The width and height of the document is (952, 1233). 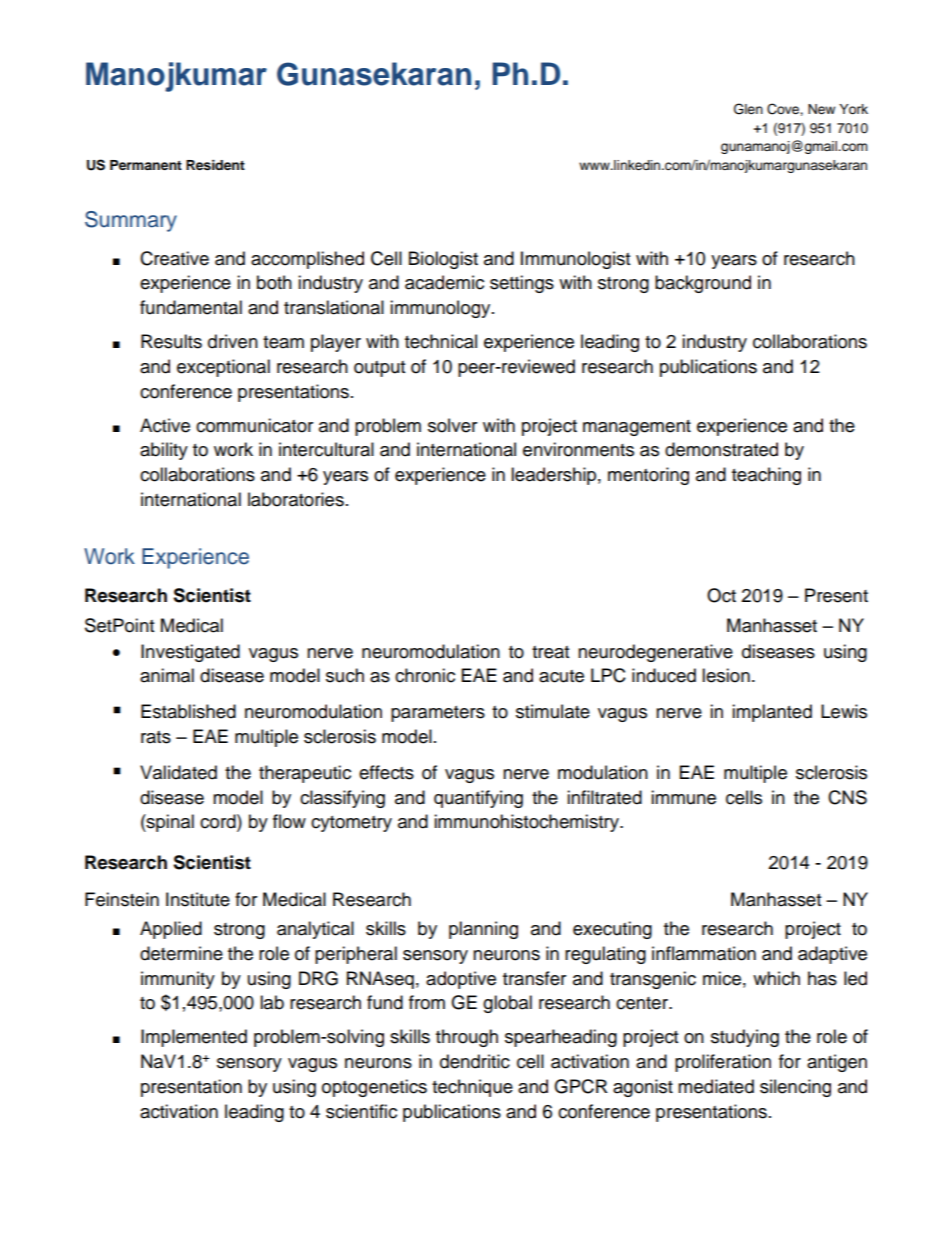 What do you see at coordinates (194, 1038) in the document?
I see `Implemented` at bounding box center [194, 1038].
